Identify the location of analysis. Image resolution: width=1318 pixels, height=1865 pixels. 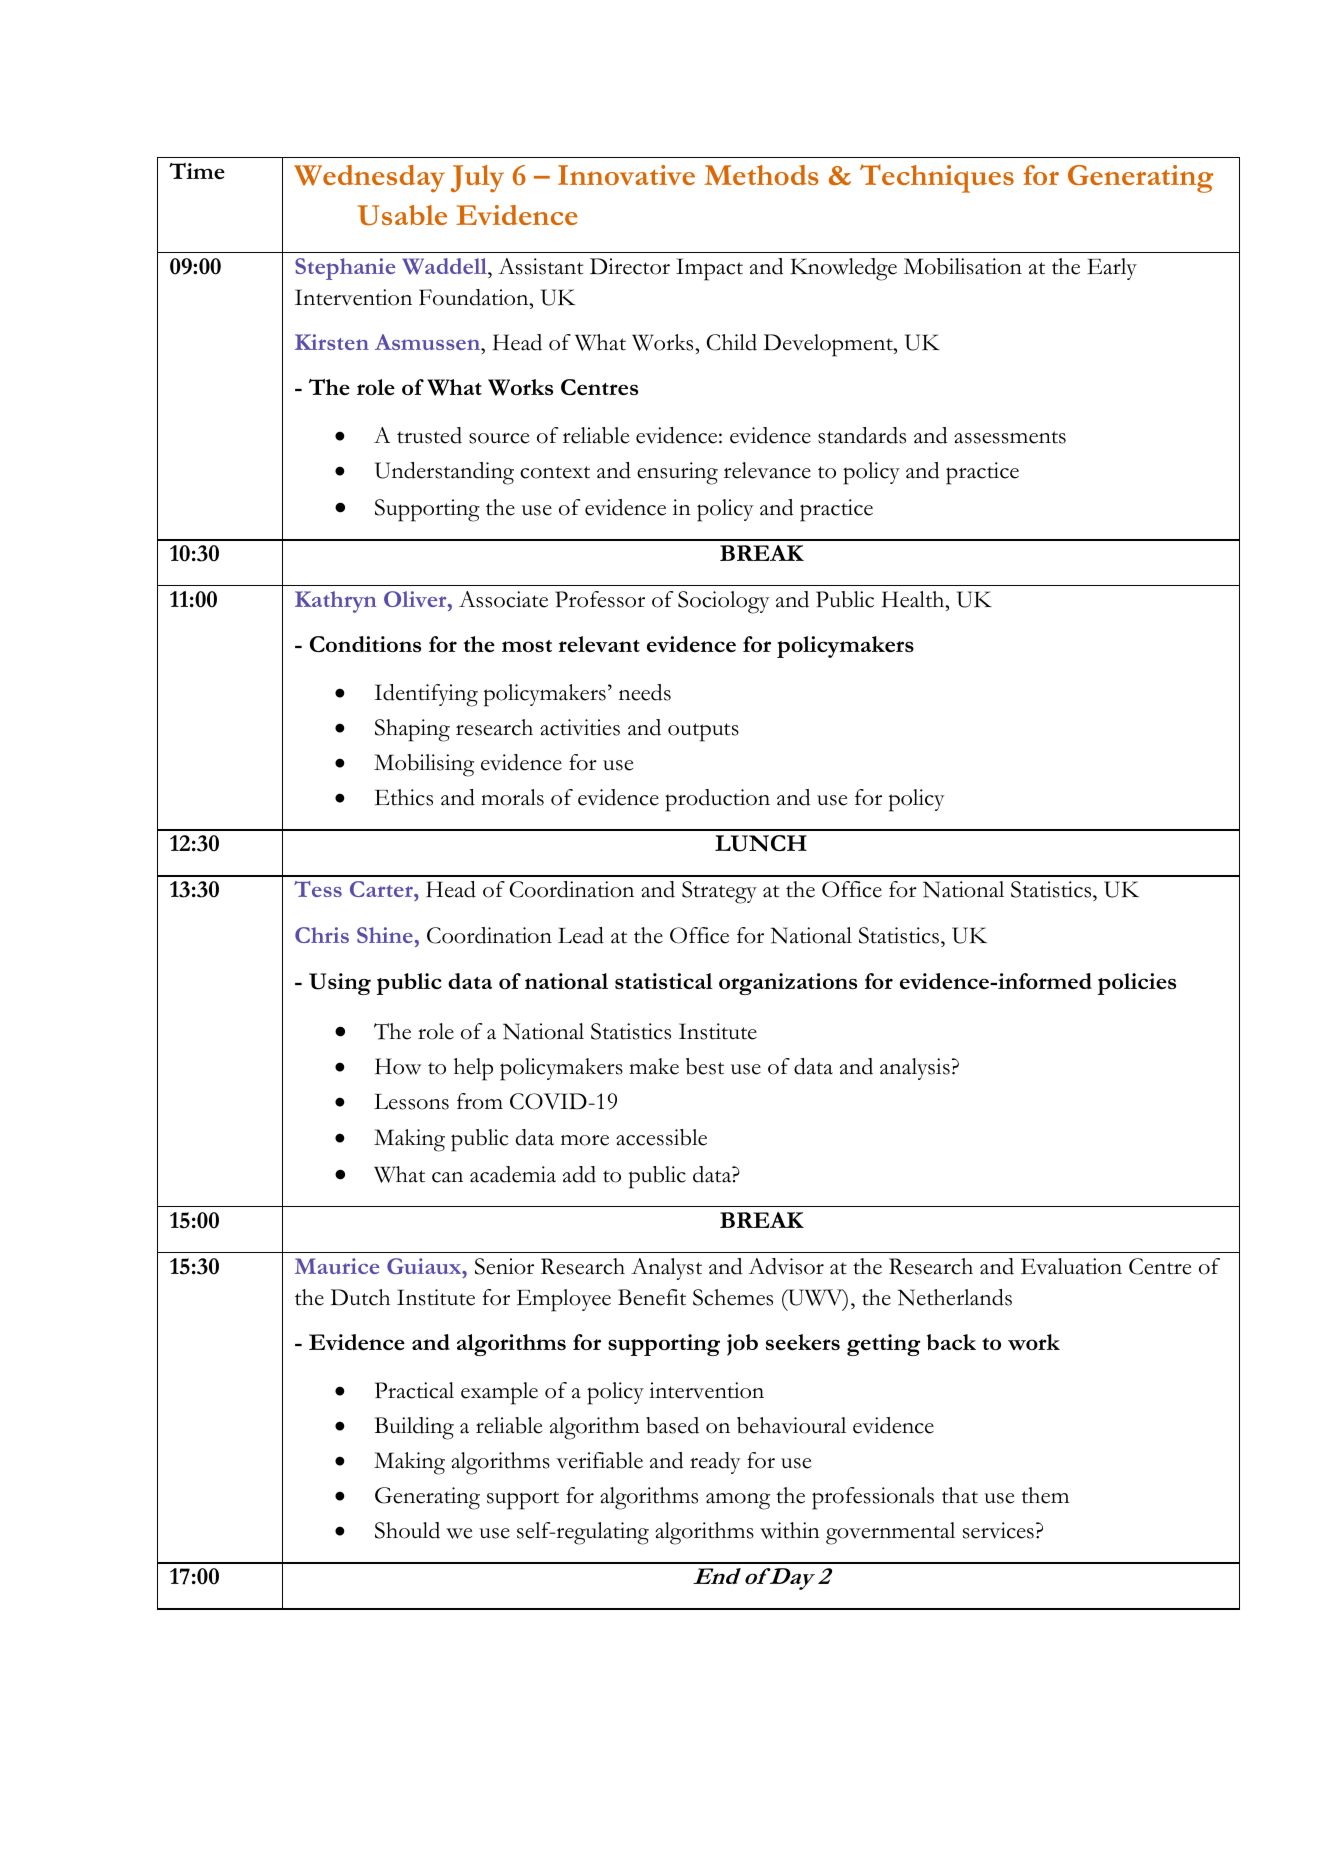
(915, 1069).
